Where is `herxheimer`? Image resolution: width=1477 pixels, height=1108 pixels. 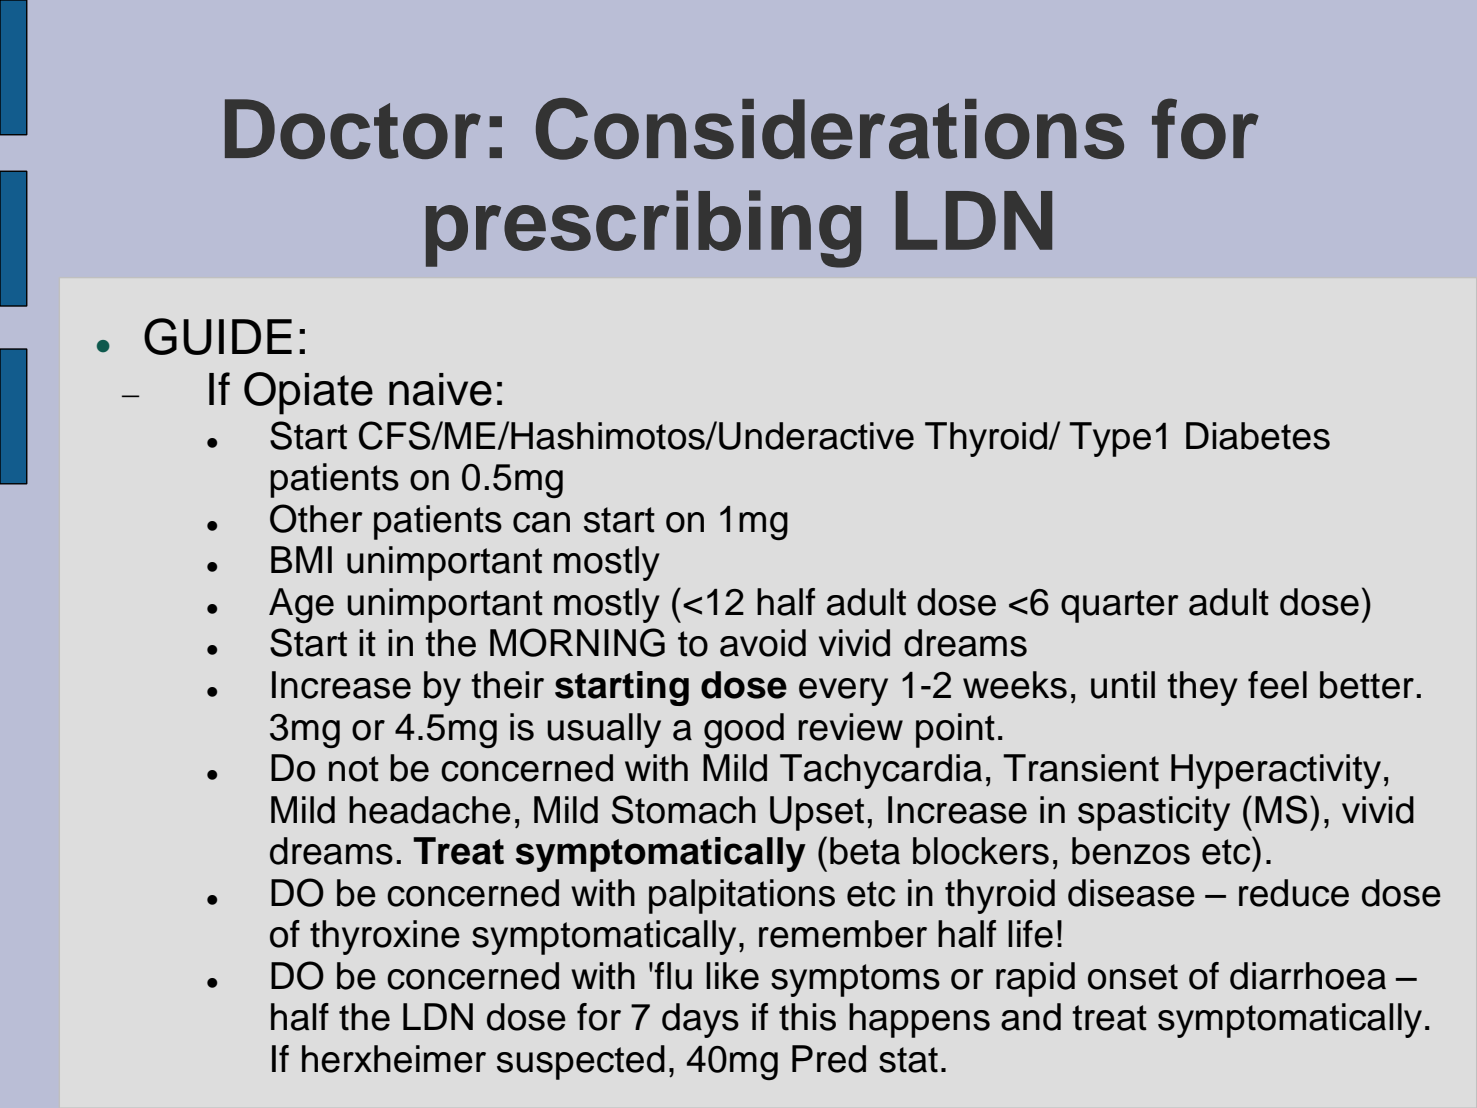
herxheimer is located at coordinates (394, 1059).
